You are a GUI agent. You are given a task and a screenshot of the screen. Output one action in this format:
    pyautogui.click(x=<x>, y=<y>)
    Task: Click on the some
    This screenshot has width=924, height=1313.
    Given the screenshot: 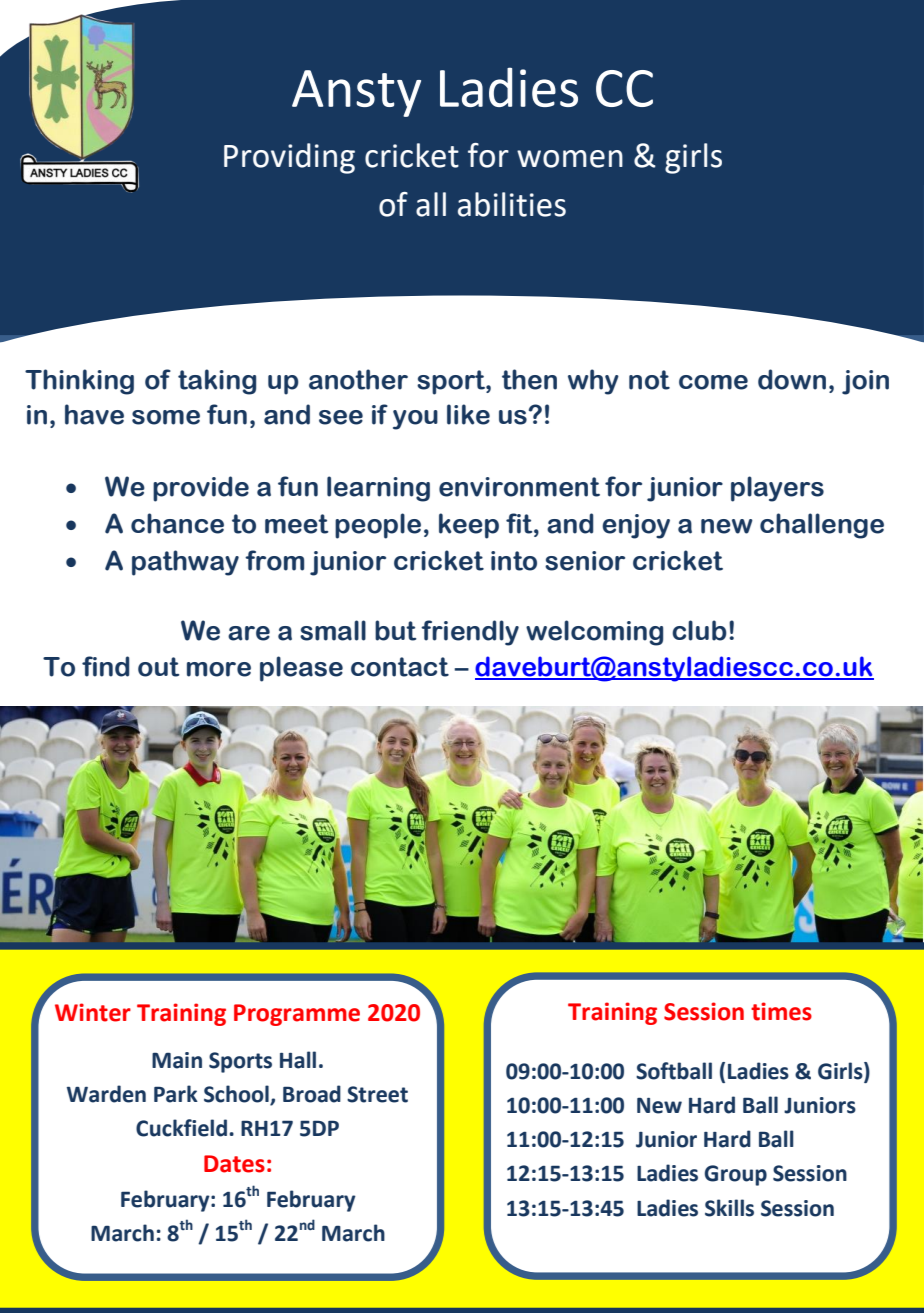 What is the action you would take?
    pyautogui.click(x=166, y=417)
